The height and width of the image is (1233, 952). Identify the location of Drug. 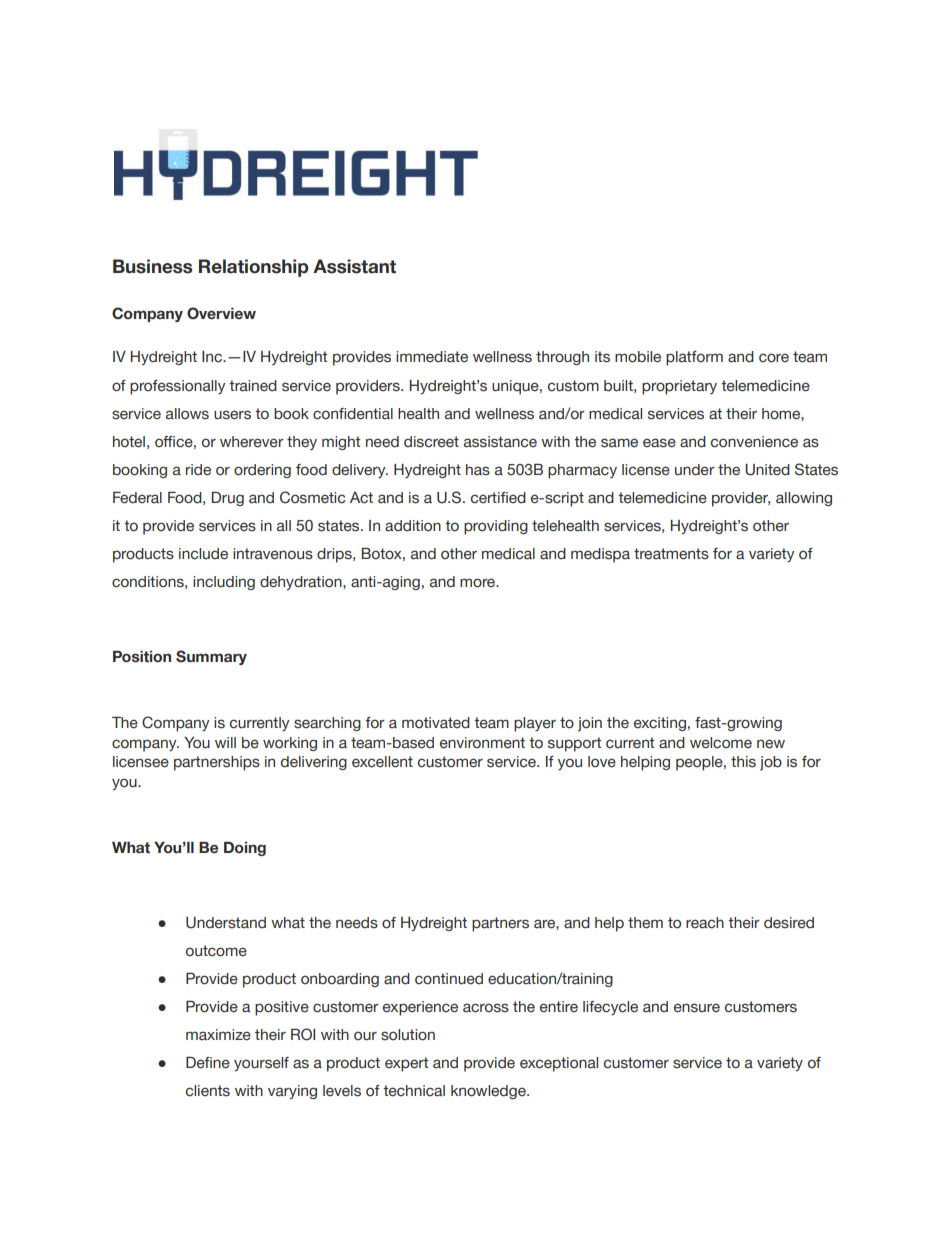
(228, 499).
